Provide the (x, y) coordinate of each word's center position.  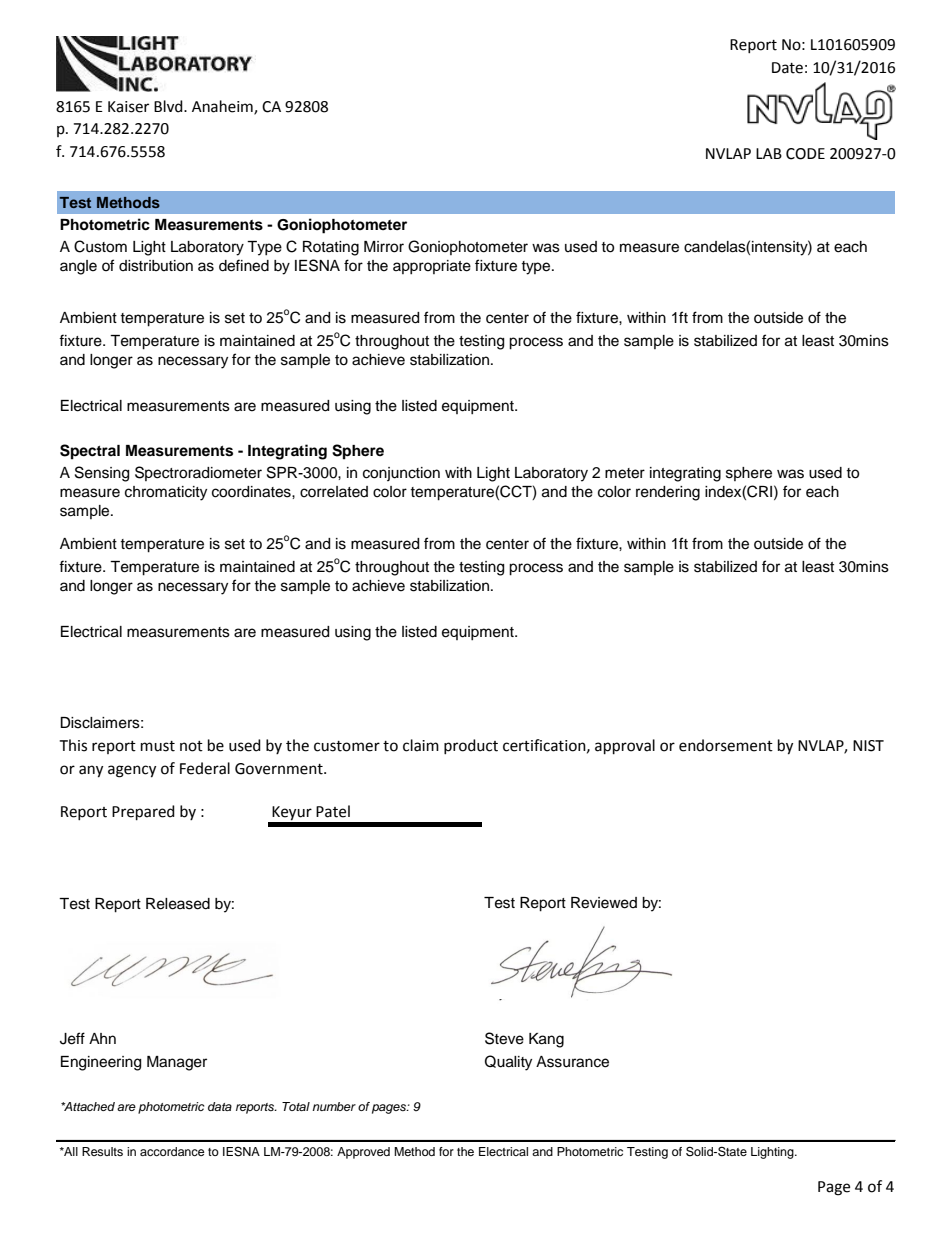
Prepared (143, 813)
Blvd (169, 106)
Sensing (102, 474)
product (471, 746)
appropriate (432, 267)
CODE (805, 154)
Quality (508, 1063)
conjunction (401, 474)
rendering (668, 493)
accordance (172, 1151)
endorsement (726, 745)
